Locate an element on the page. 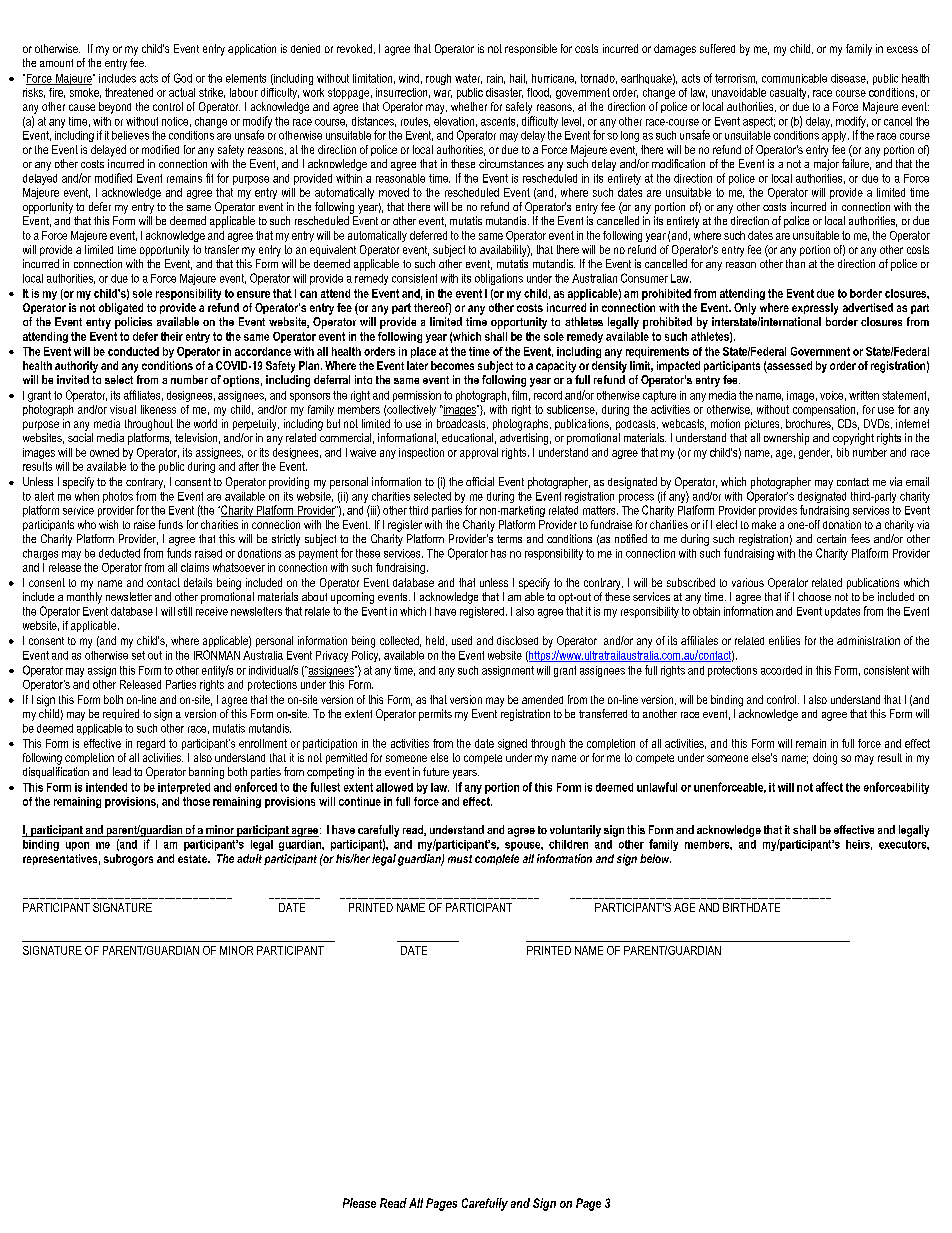 This page has width=952, height=1233. still is located at coordinates (185, 611).
